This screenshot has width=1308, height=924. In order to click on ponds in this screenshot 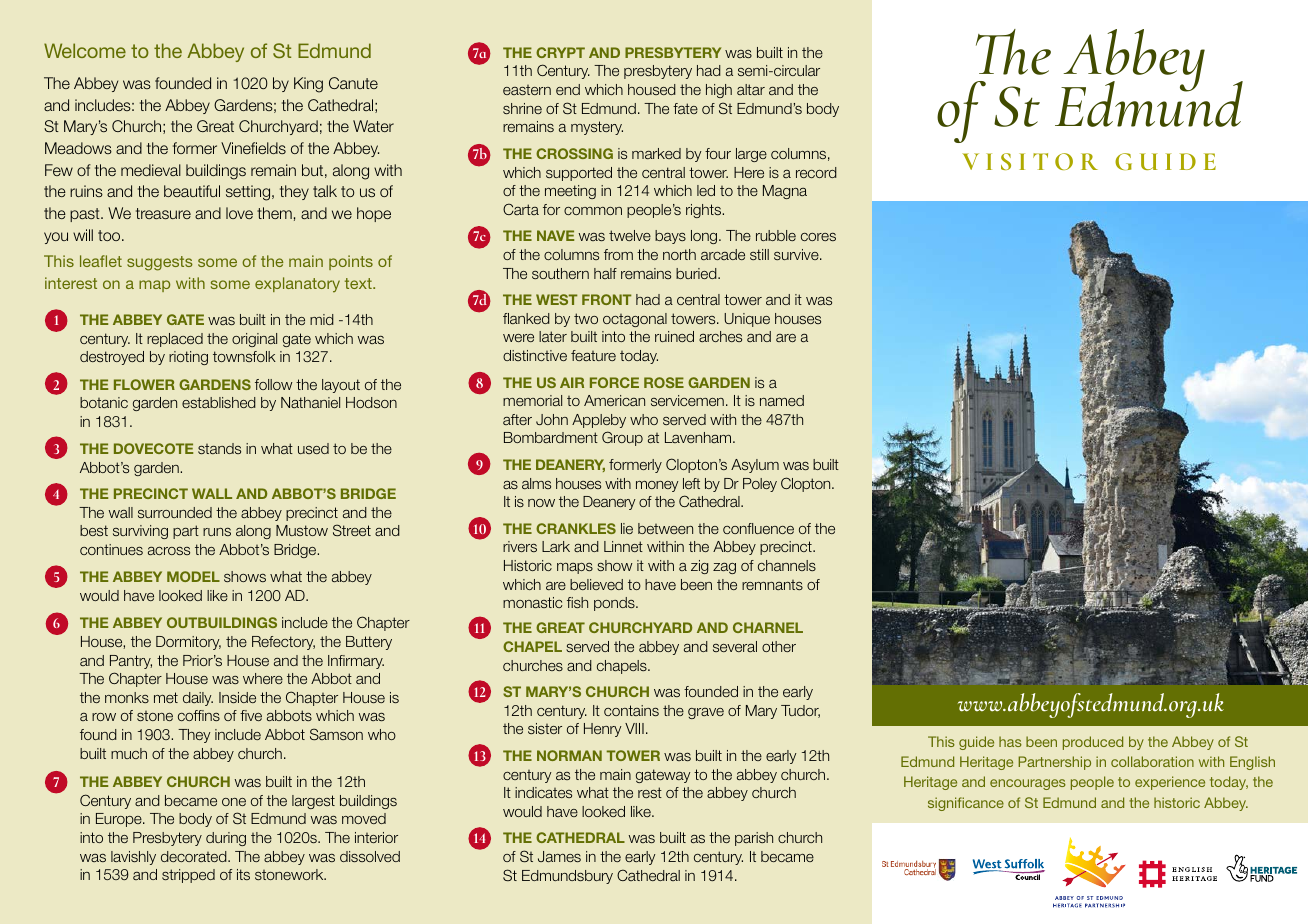, I will do `click(615, 604)`.
